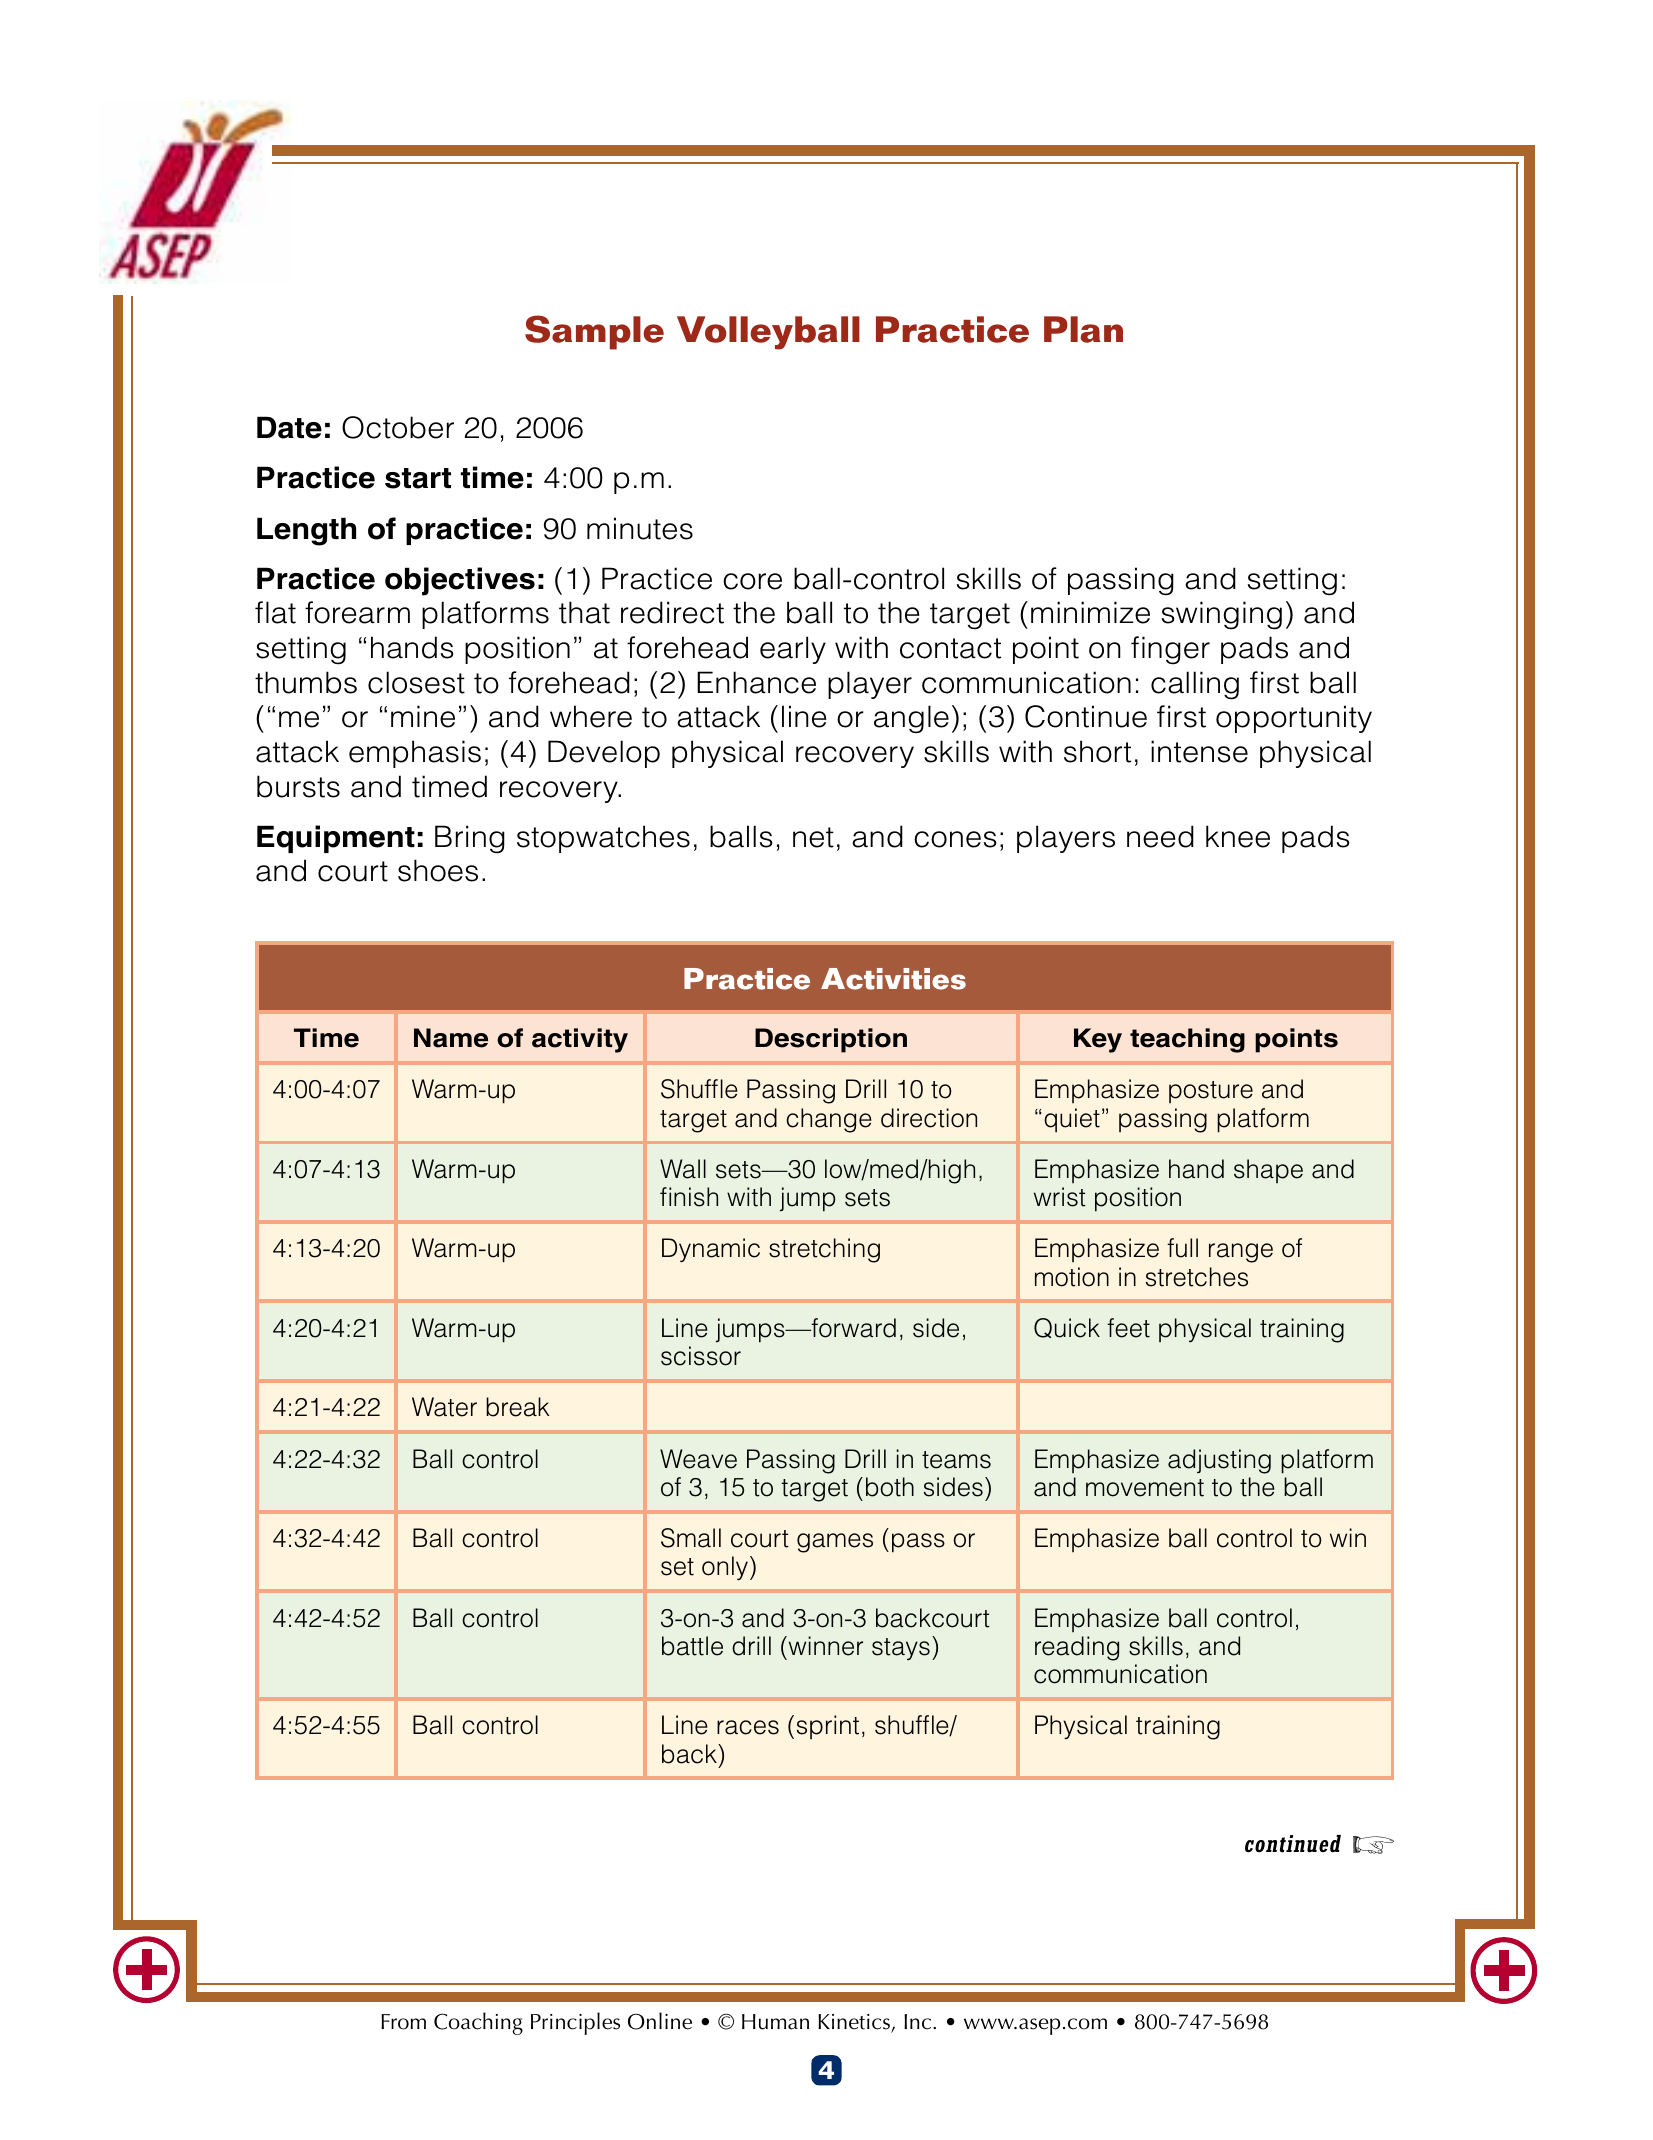 The image size is (1653, 2140). What do you see at coordinates (398, 427) in the document?
I see `October` at bounding box center [398, 427].
